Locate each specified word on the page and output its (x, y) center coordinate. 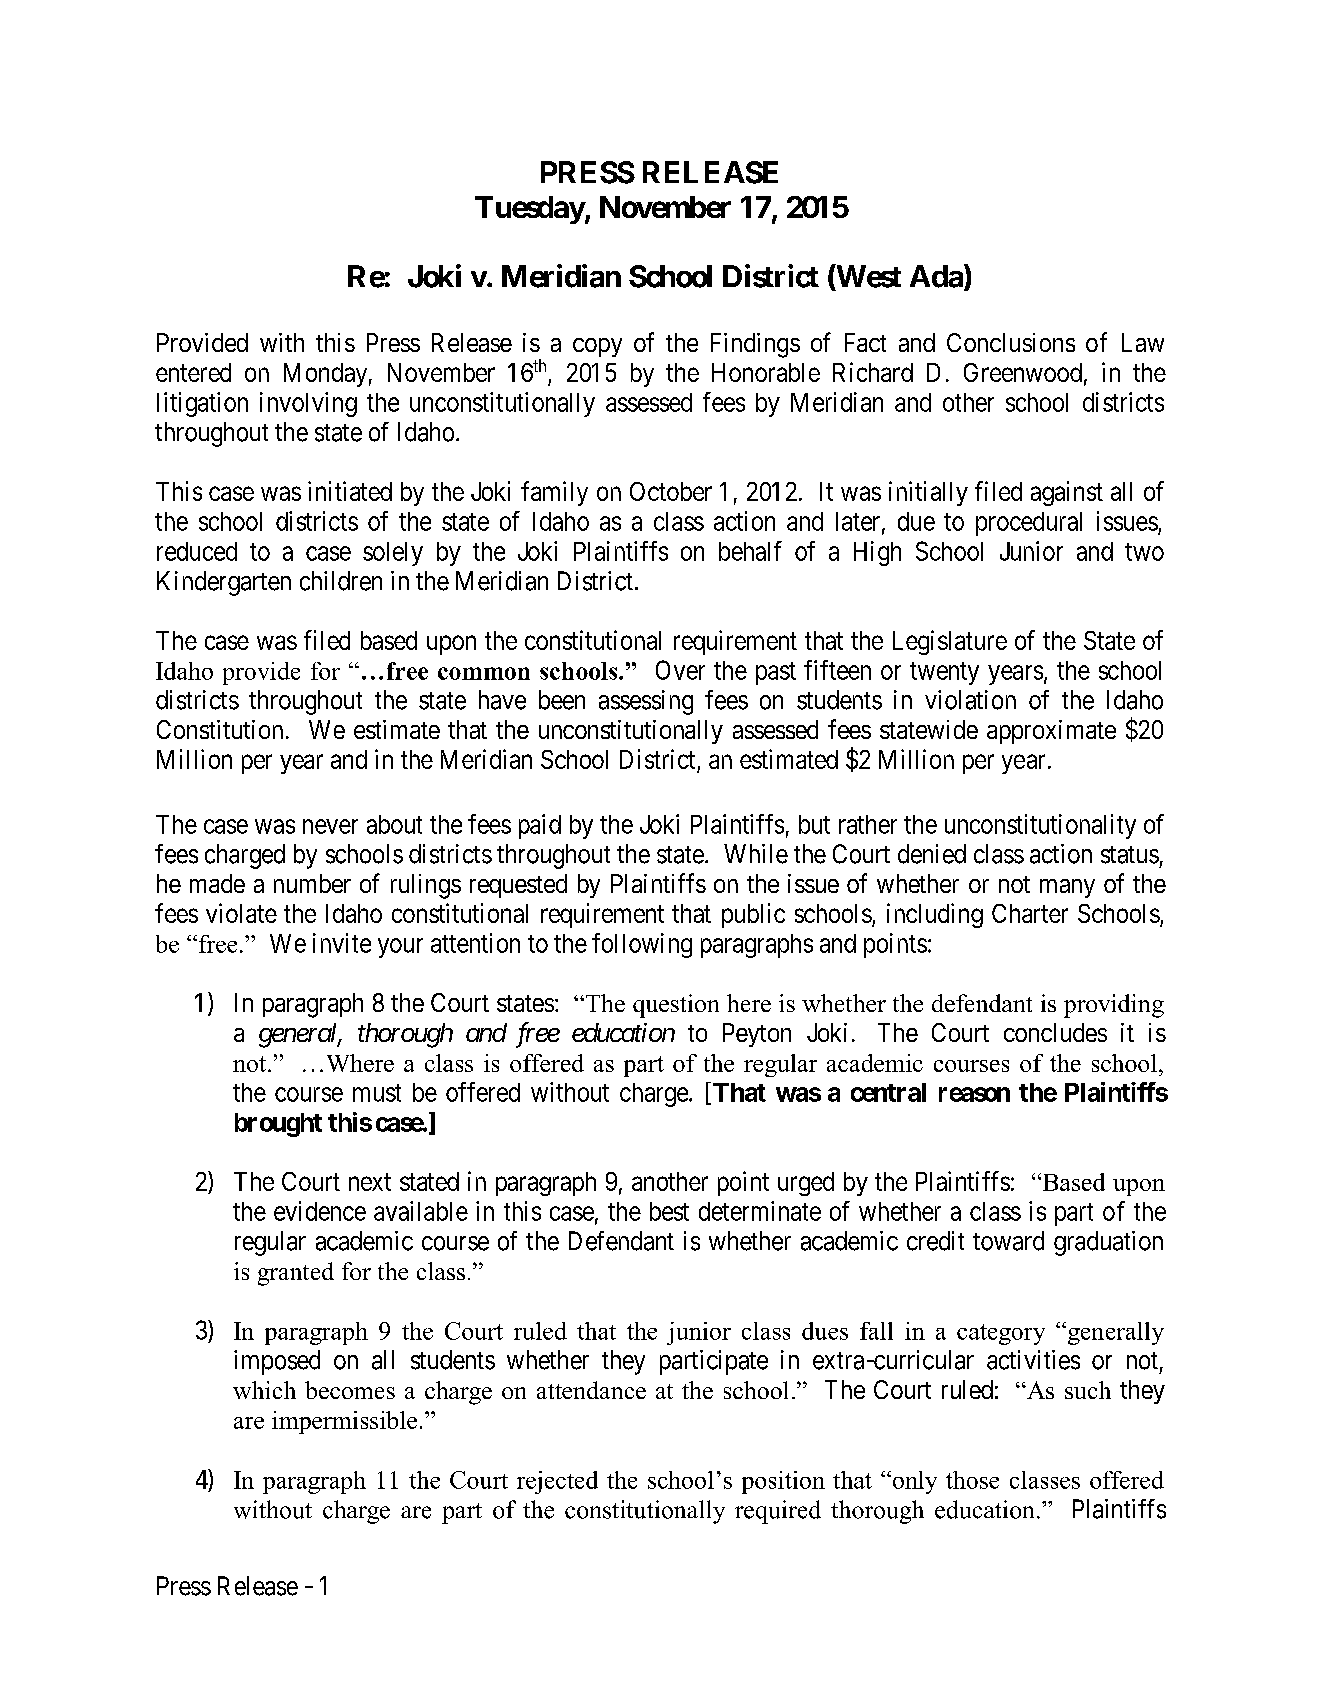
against (1067, 493)
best (669, 1211)
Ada (937, 277)
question (676, 1006)
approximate (1051, 732)
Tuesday (530, 210)
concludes (1055, 1032)
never (330, 826)
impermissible (344, 1422)
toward (1008, 1241)
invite (342, 943)
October (671, 491)
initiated (350, 491)
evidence (320, 1211)
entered (193, 372)
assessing (646, 702)
